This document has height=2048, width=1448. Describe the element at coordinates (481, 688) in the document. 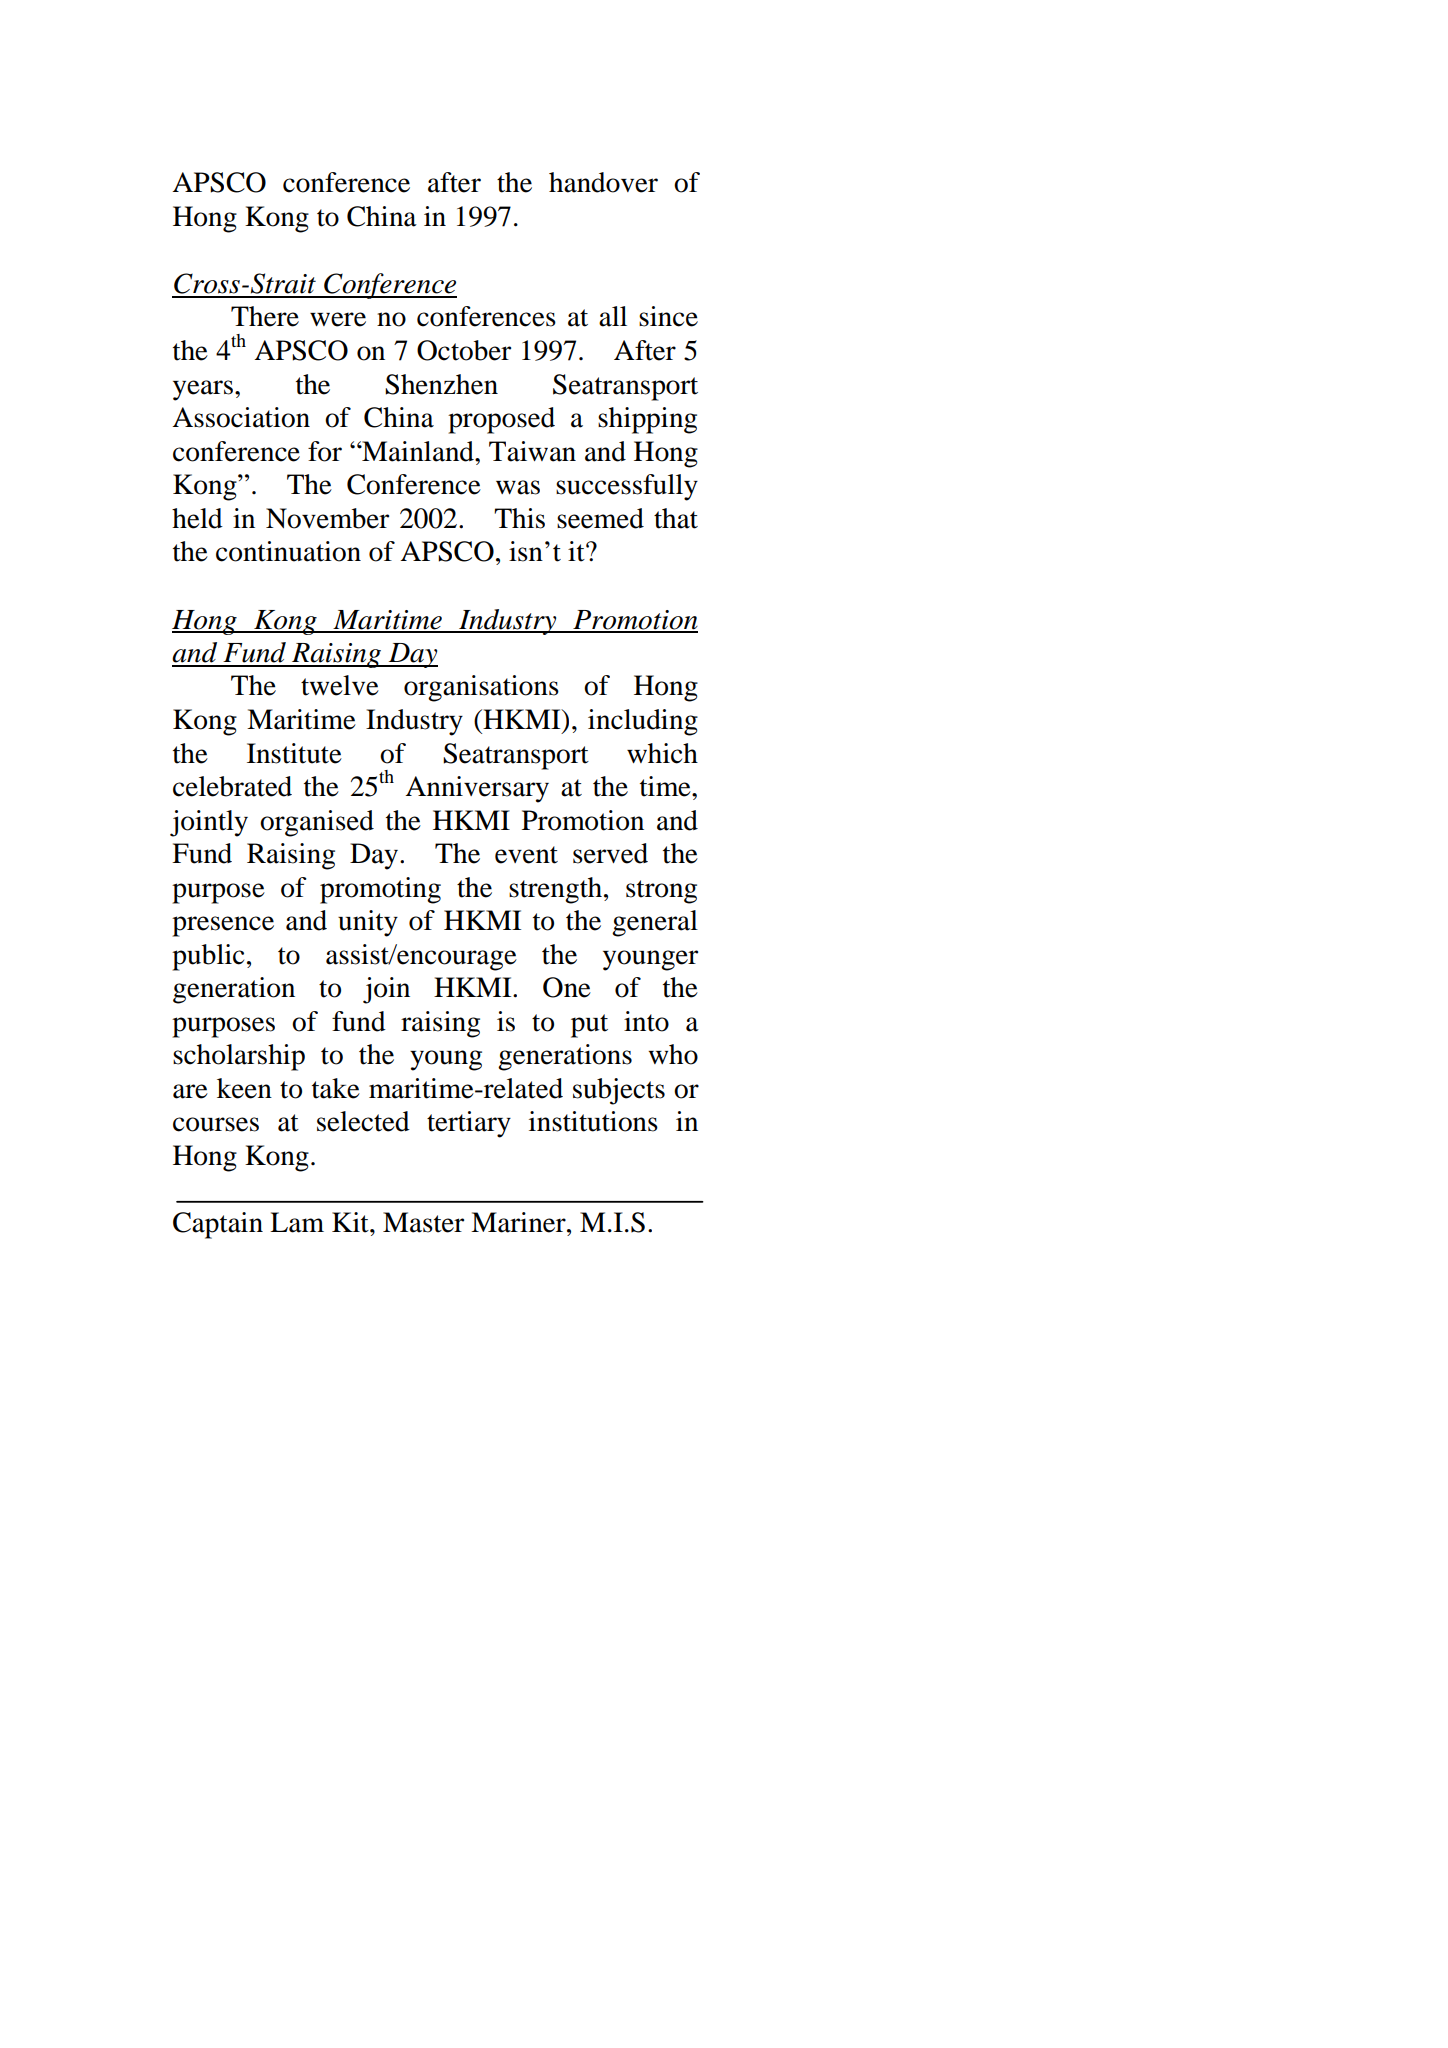

I see `organisations` at that location.
